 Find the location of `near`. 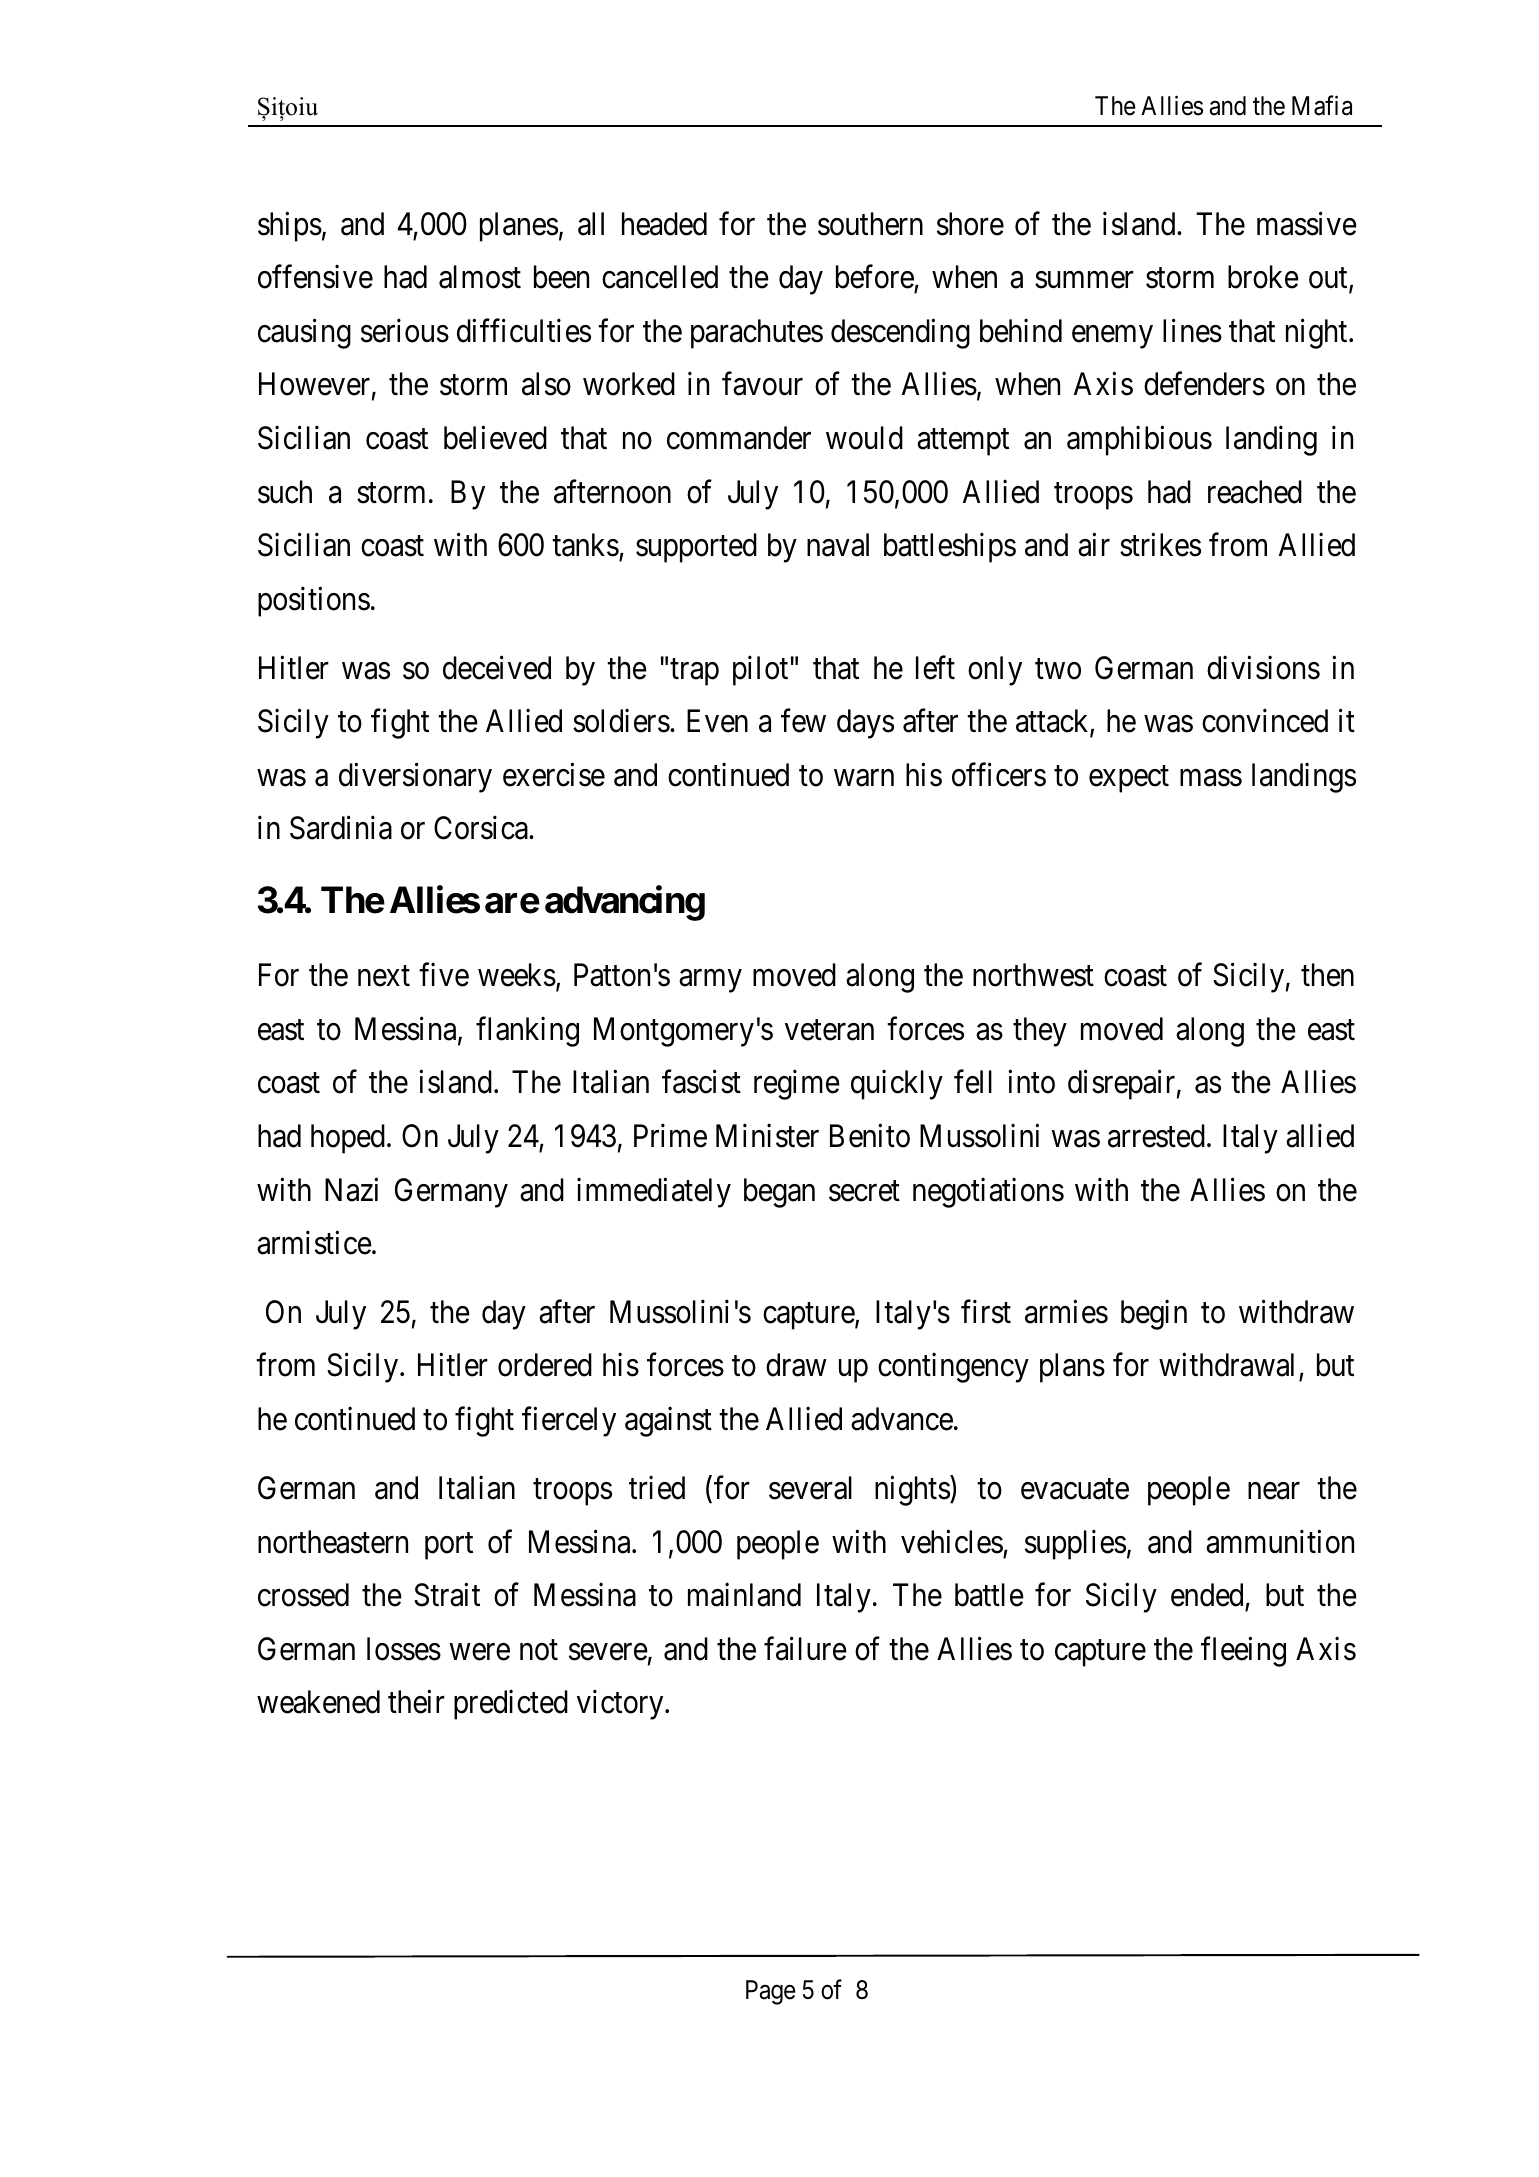

near is located at coordinates (1274, 1491).
